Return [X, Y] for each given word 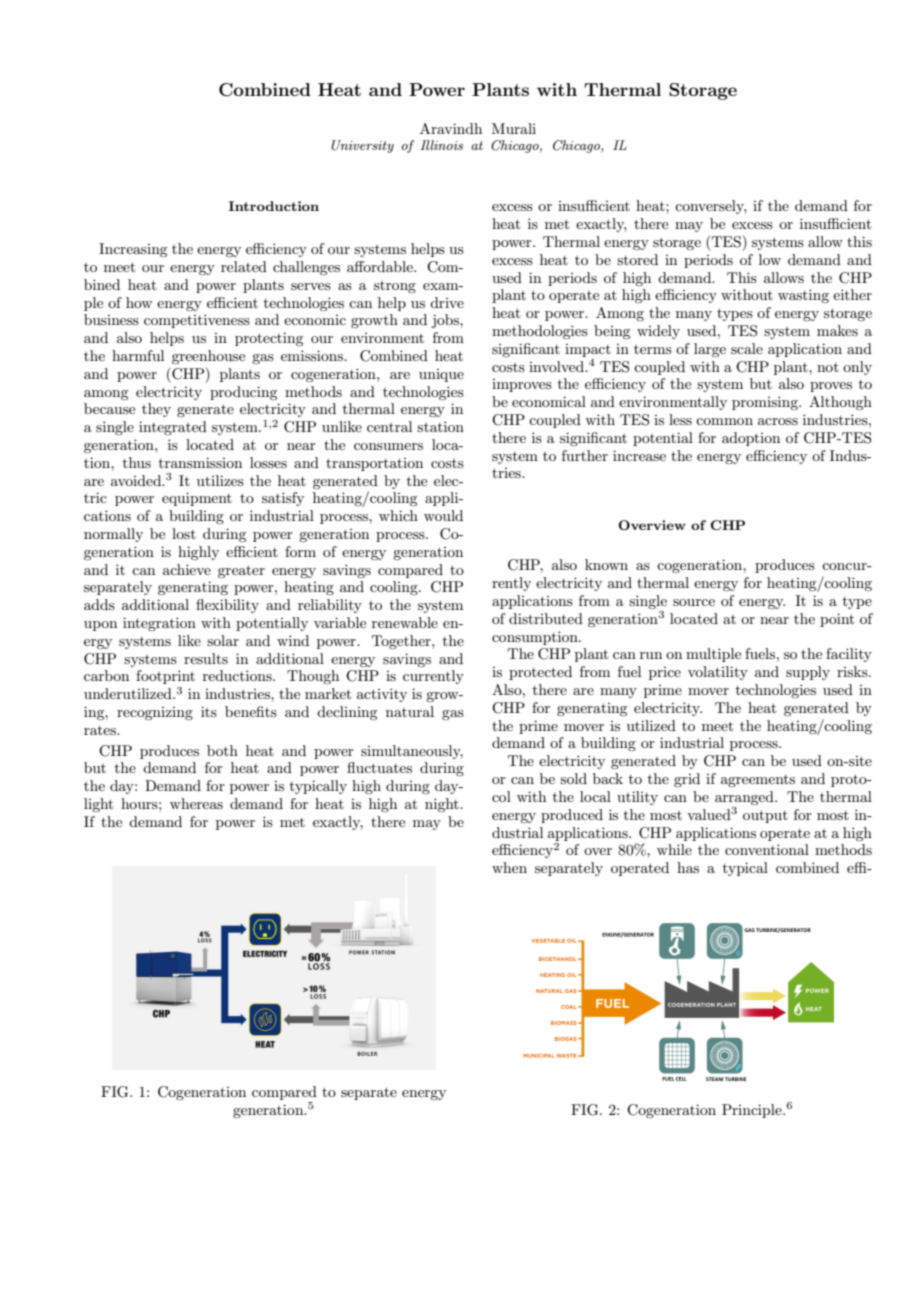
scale [747, 348]
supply [808, 673]
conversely [710, 207]
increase [639, 455]
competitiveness [197, 321]
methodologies [540, 332]
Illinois [441, 145]
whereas [196, 803]
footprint [165, 677]
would [443, 515]
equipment [197, 499]
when [509, 867]
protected [540, 673]
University [362, 146]
